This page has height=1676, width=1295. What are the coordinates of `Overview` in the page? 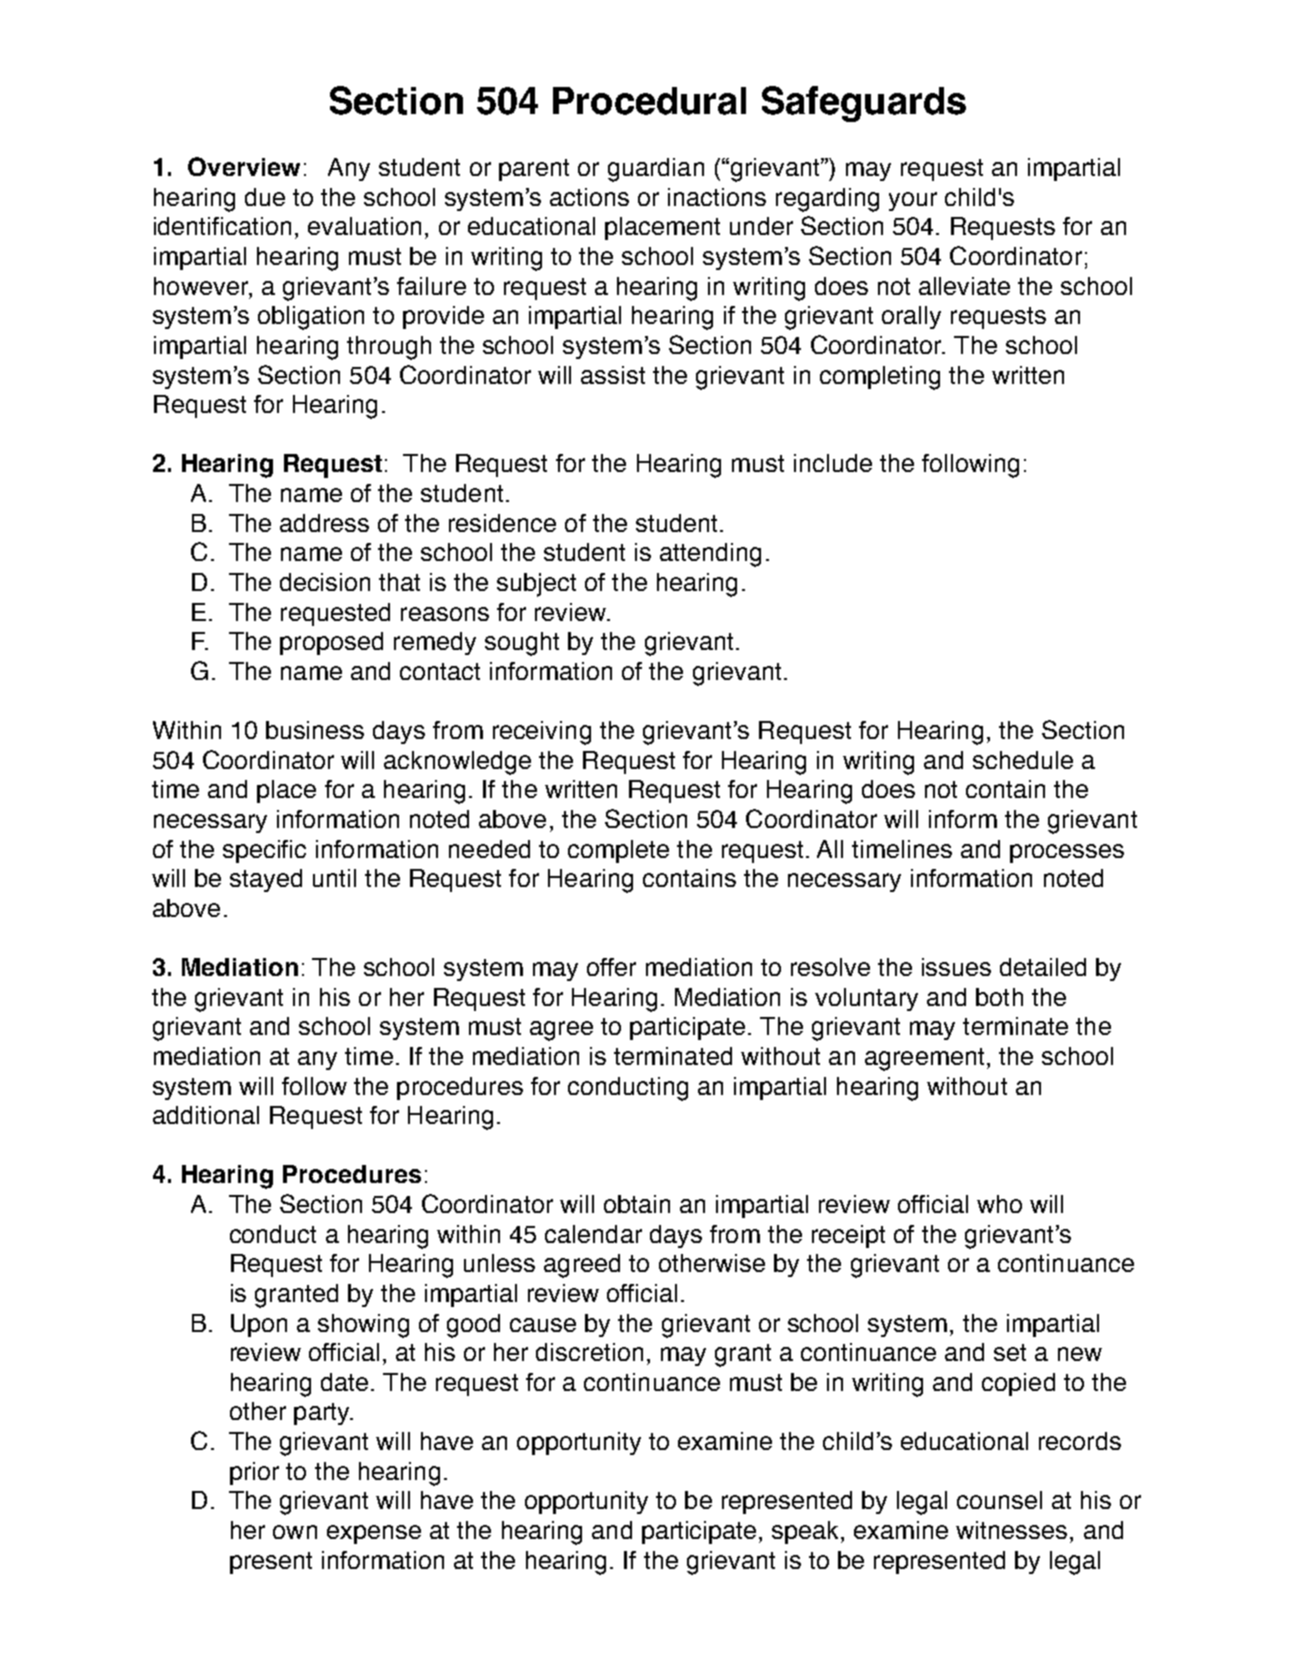 It's located at (244, 166).
